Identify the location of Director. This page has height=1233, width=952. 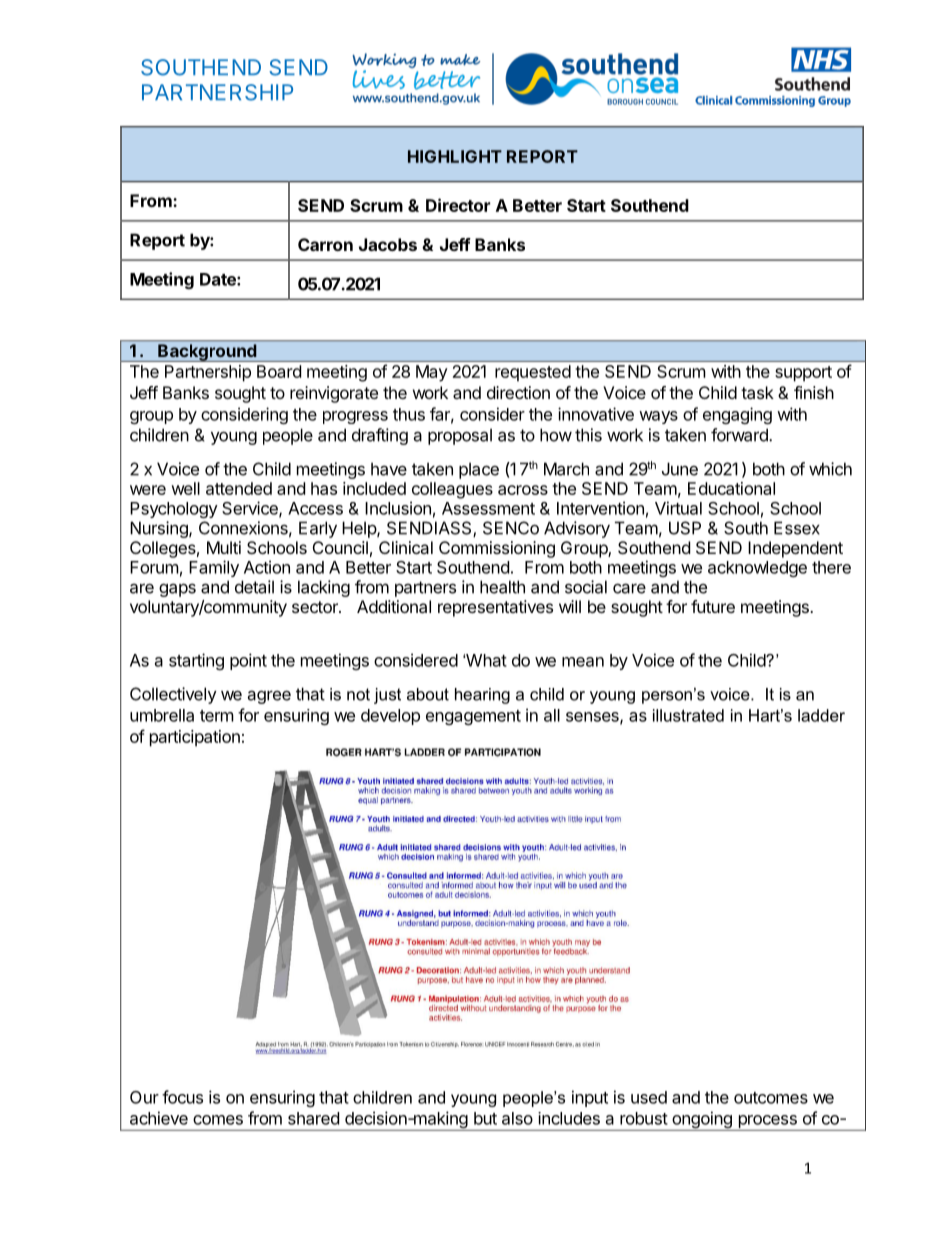
(458, 205).
